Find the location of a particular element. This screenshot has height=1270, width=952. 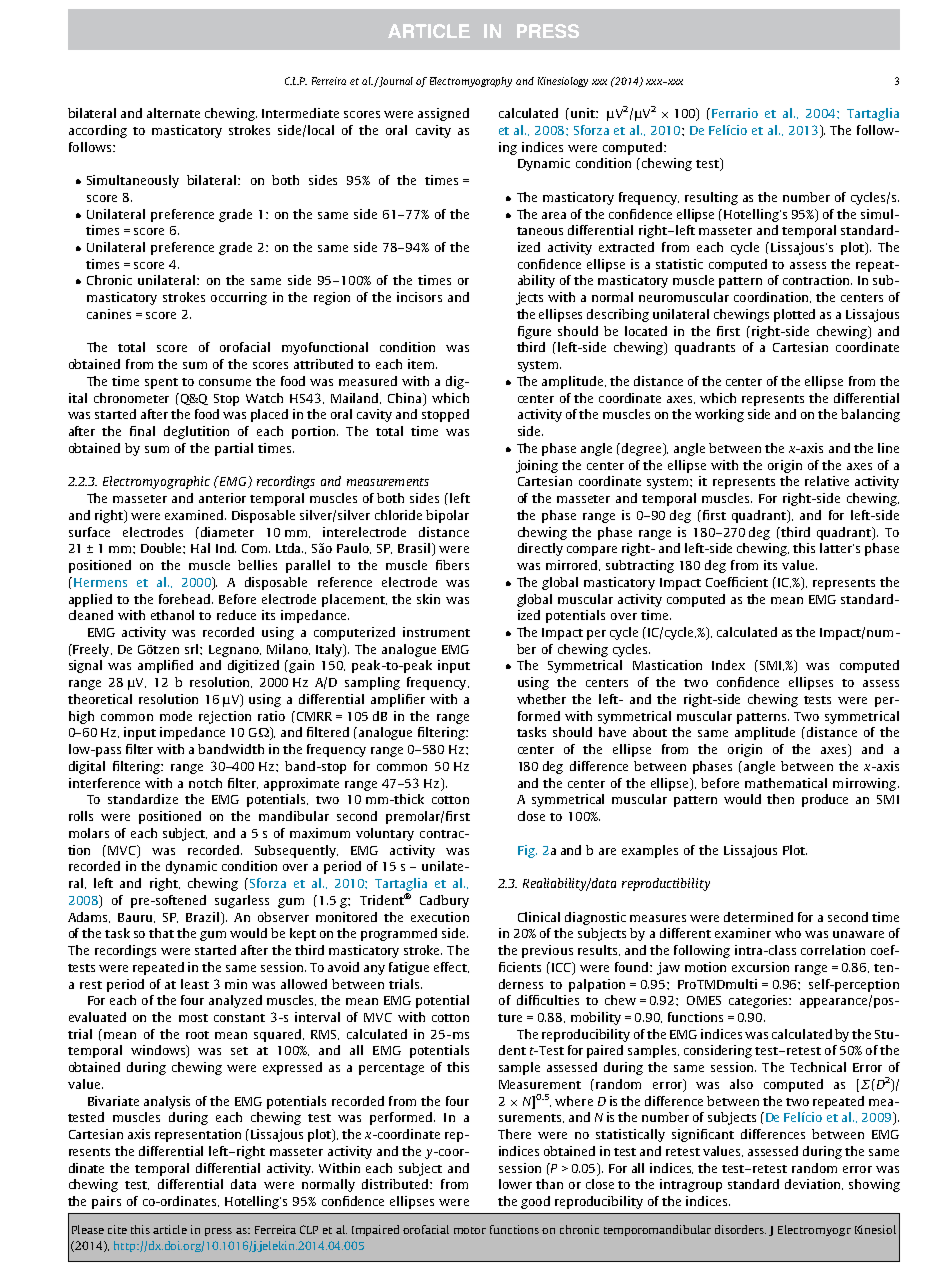

assigned is located at coordinates (443, 114).
